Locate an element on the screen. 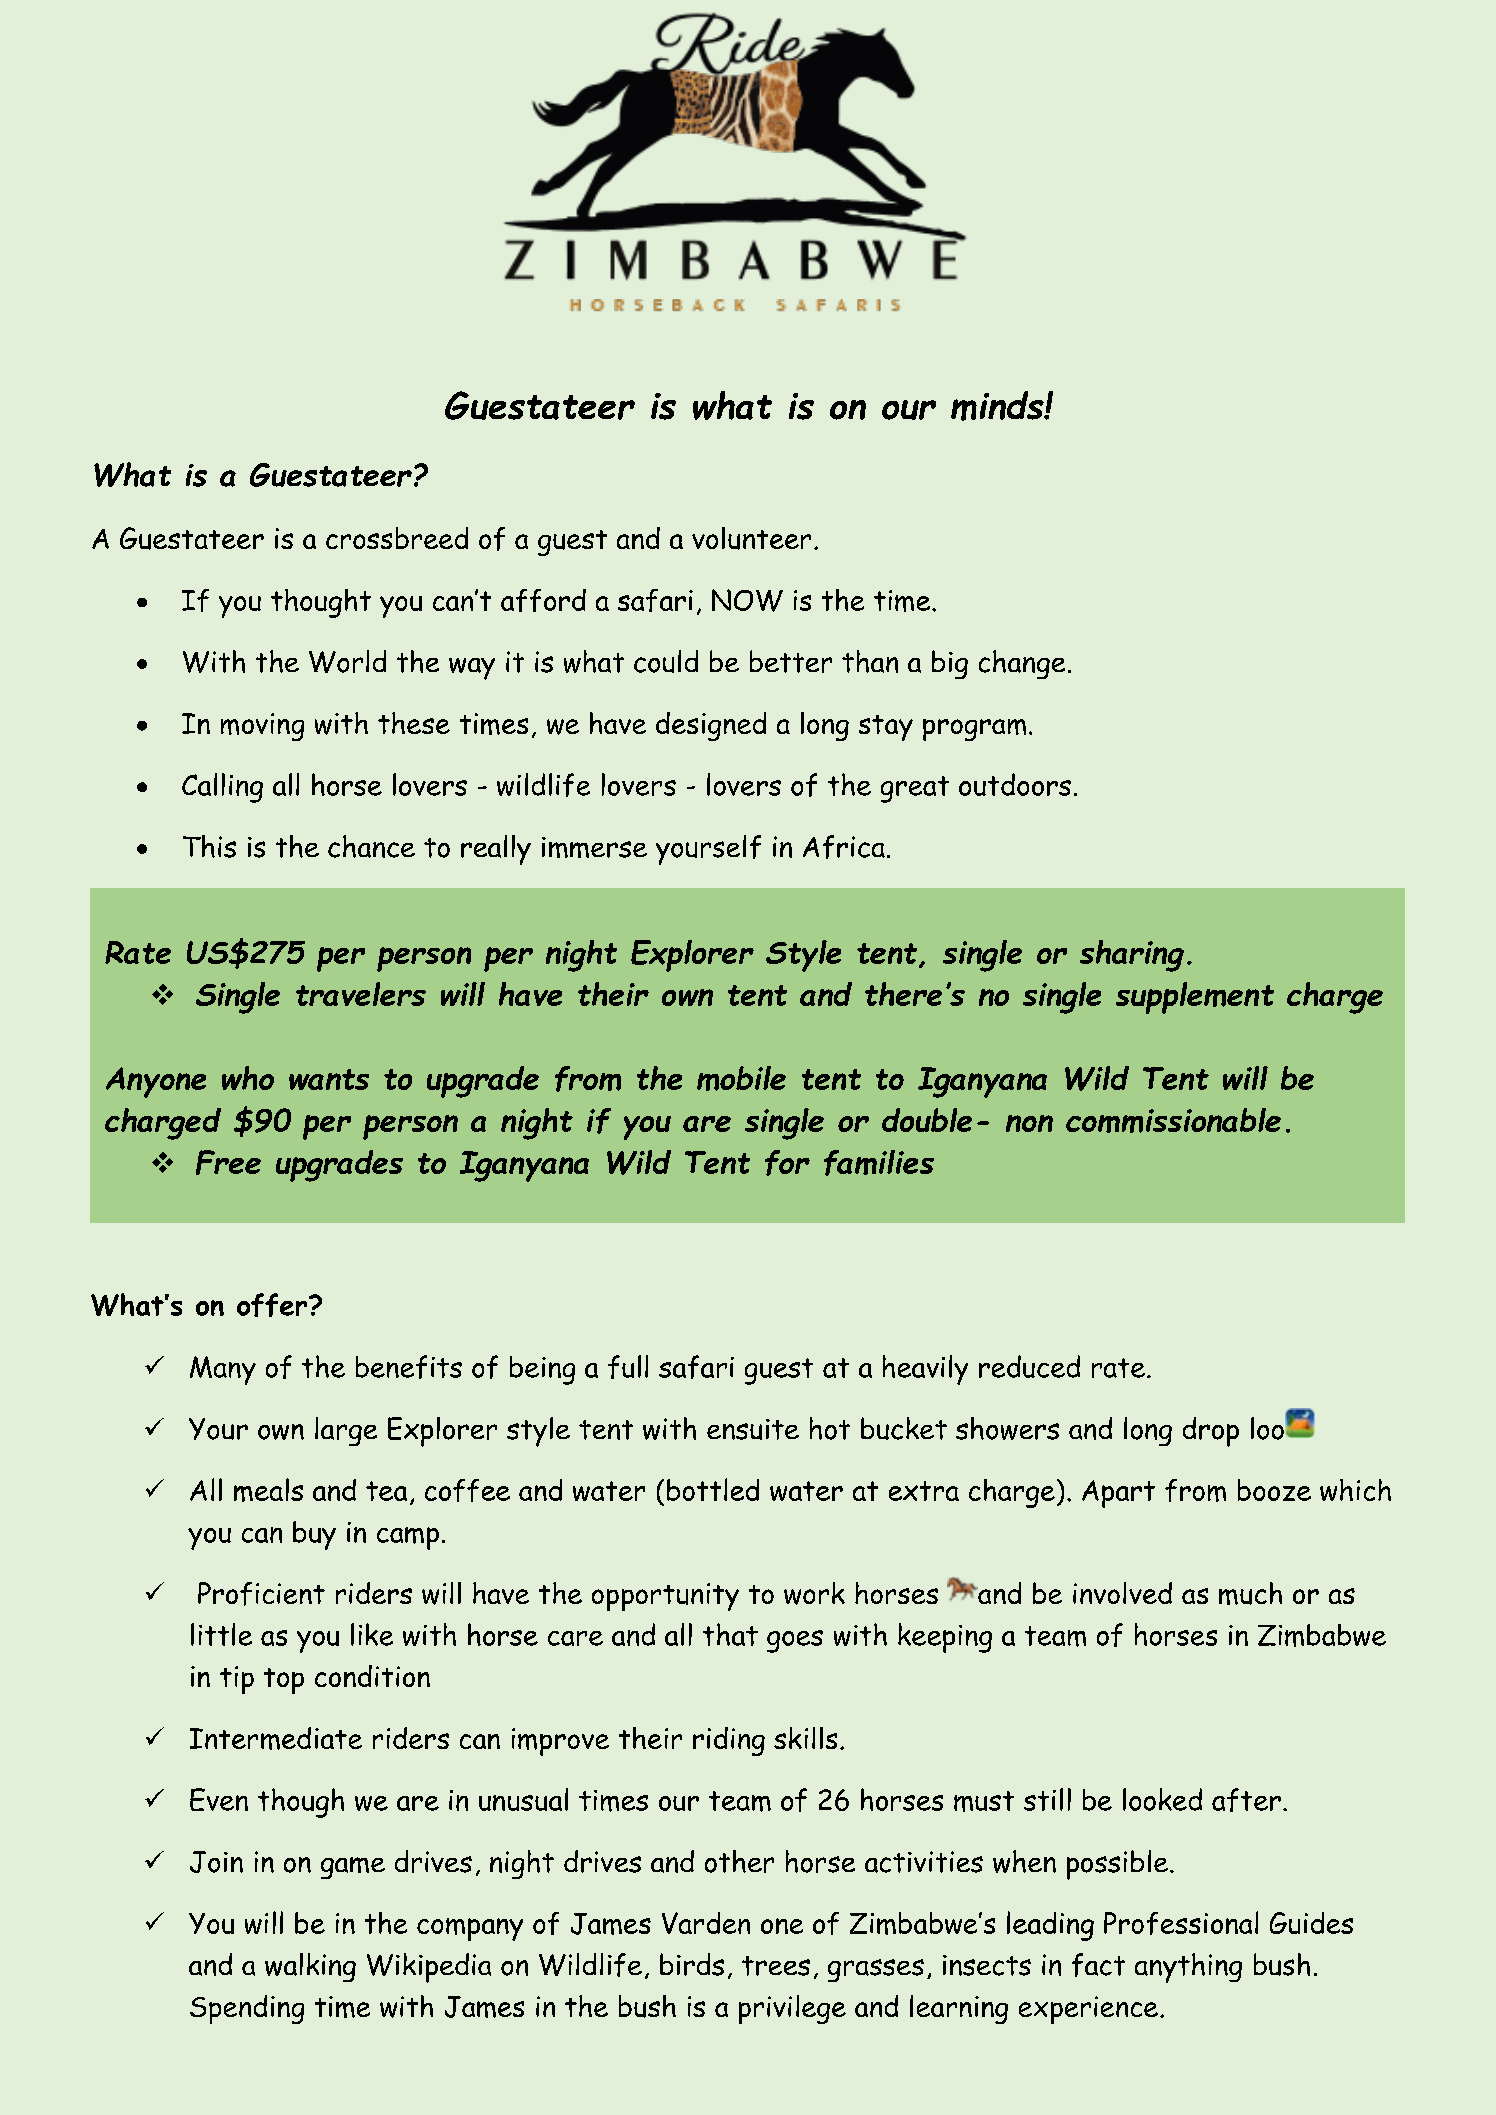 The height and width of the screenshot is (2115, 1496). chance is located at coordinates (371, 846).
